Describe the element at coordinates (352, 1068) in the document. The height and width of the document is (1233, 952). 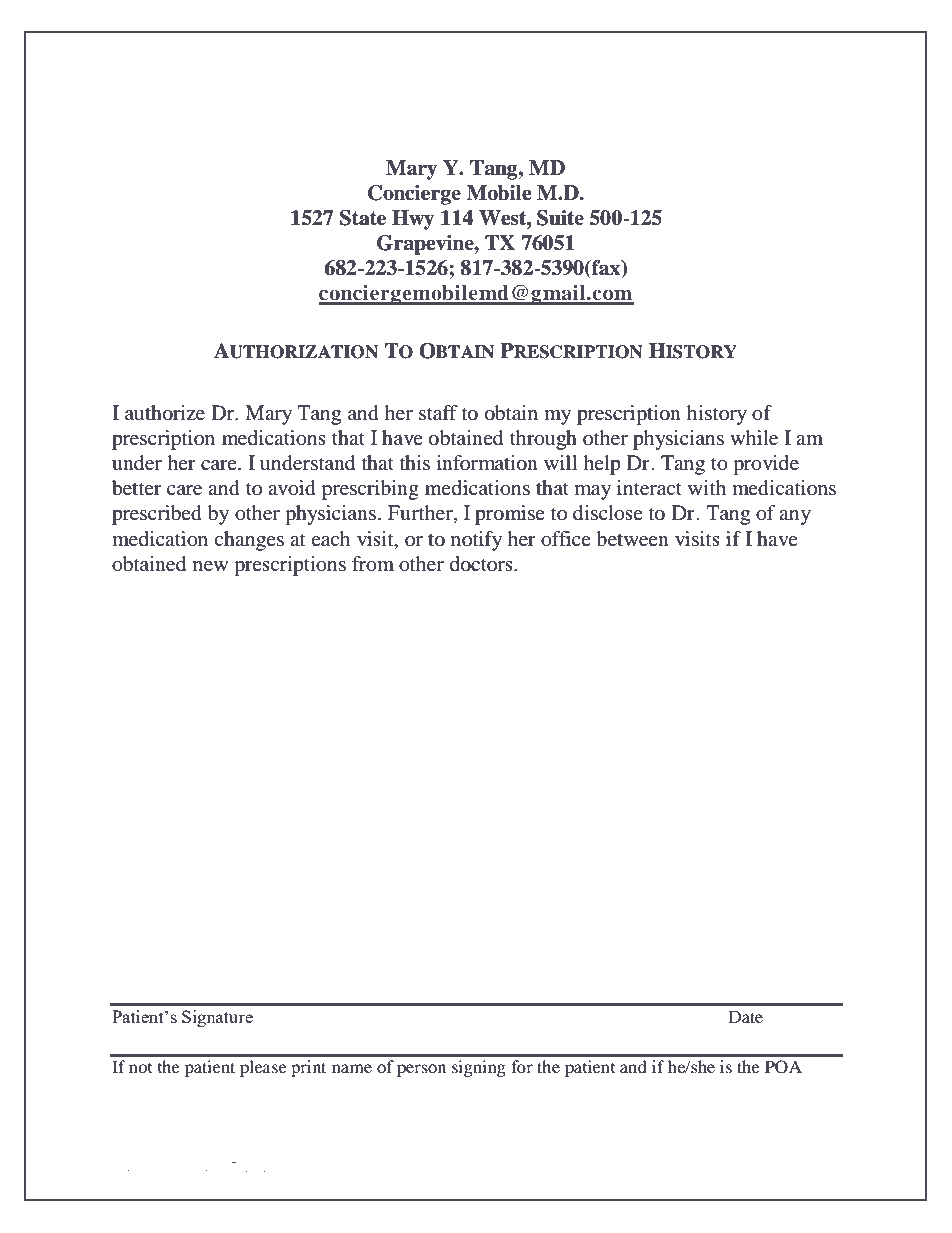
I see `name` at that location.
